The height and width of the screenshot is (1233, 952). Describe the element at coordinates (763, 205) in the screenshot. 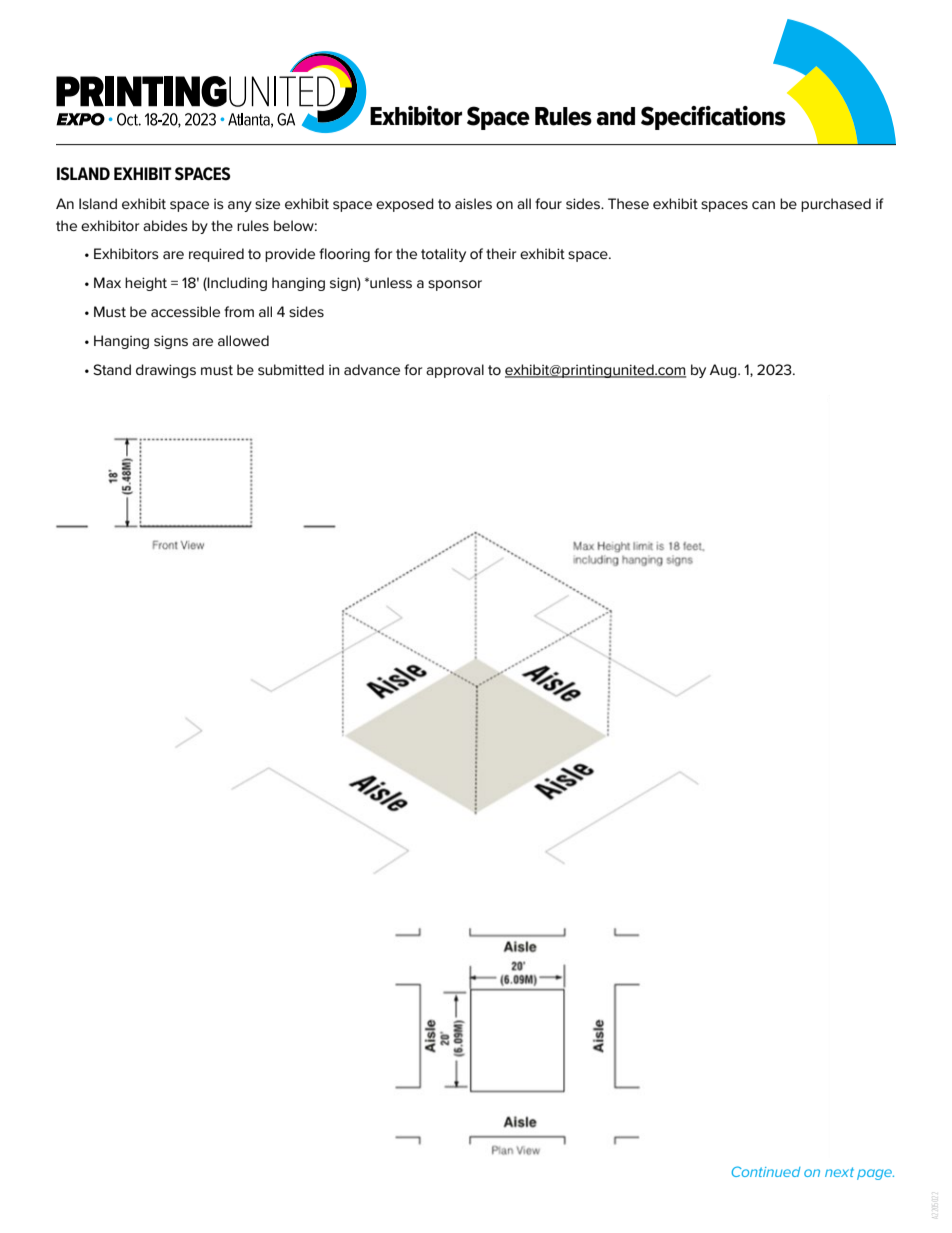

I see `can` at that location.
